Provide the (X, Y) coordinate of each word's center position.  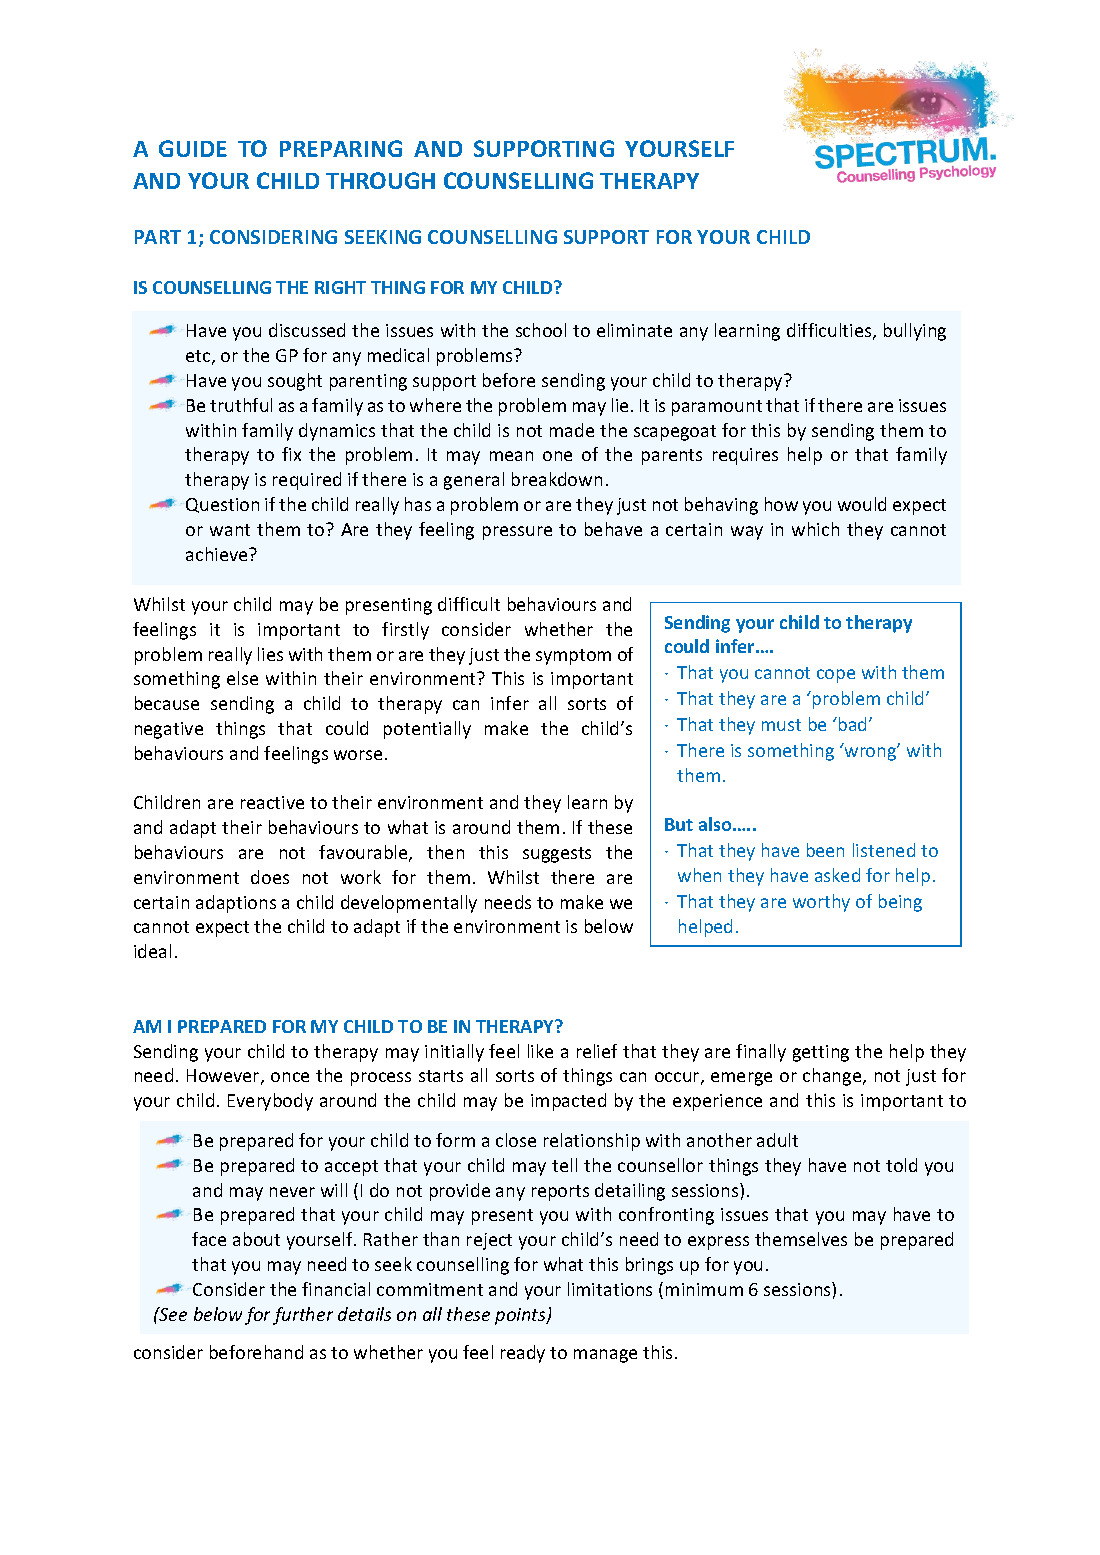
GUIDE (193, 148)
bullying (915, 332)
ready (523, 1354)
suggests (557, 855)
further (303, 1316)
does (270, 877)
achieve (218, 554)
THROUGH (380, 180)
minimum (704, 1289)
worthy (821, 903)
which (815, 529)
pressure (517, 533)
